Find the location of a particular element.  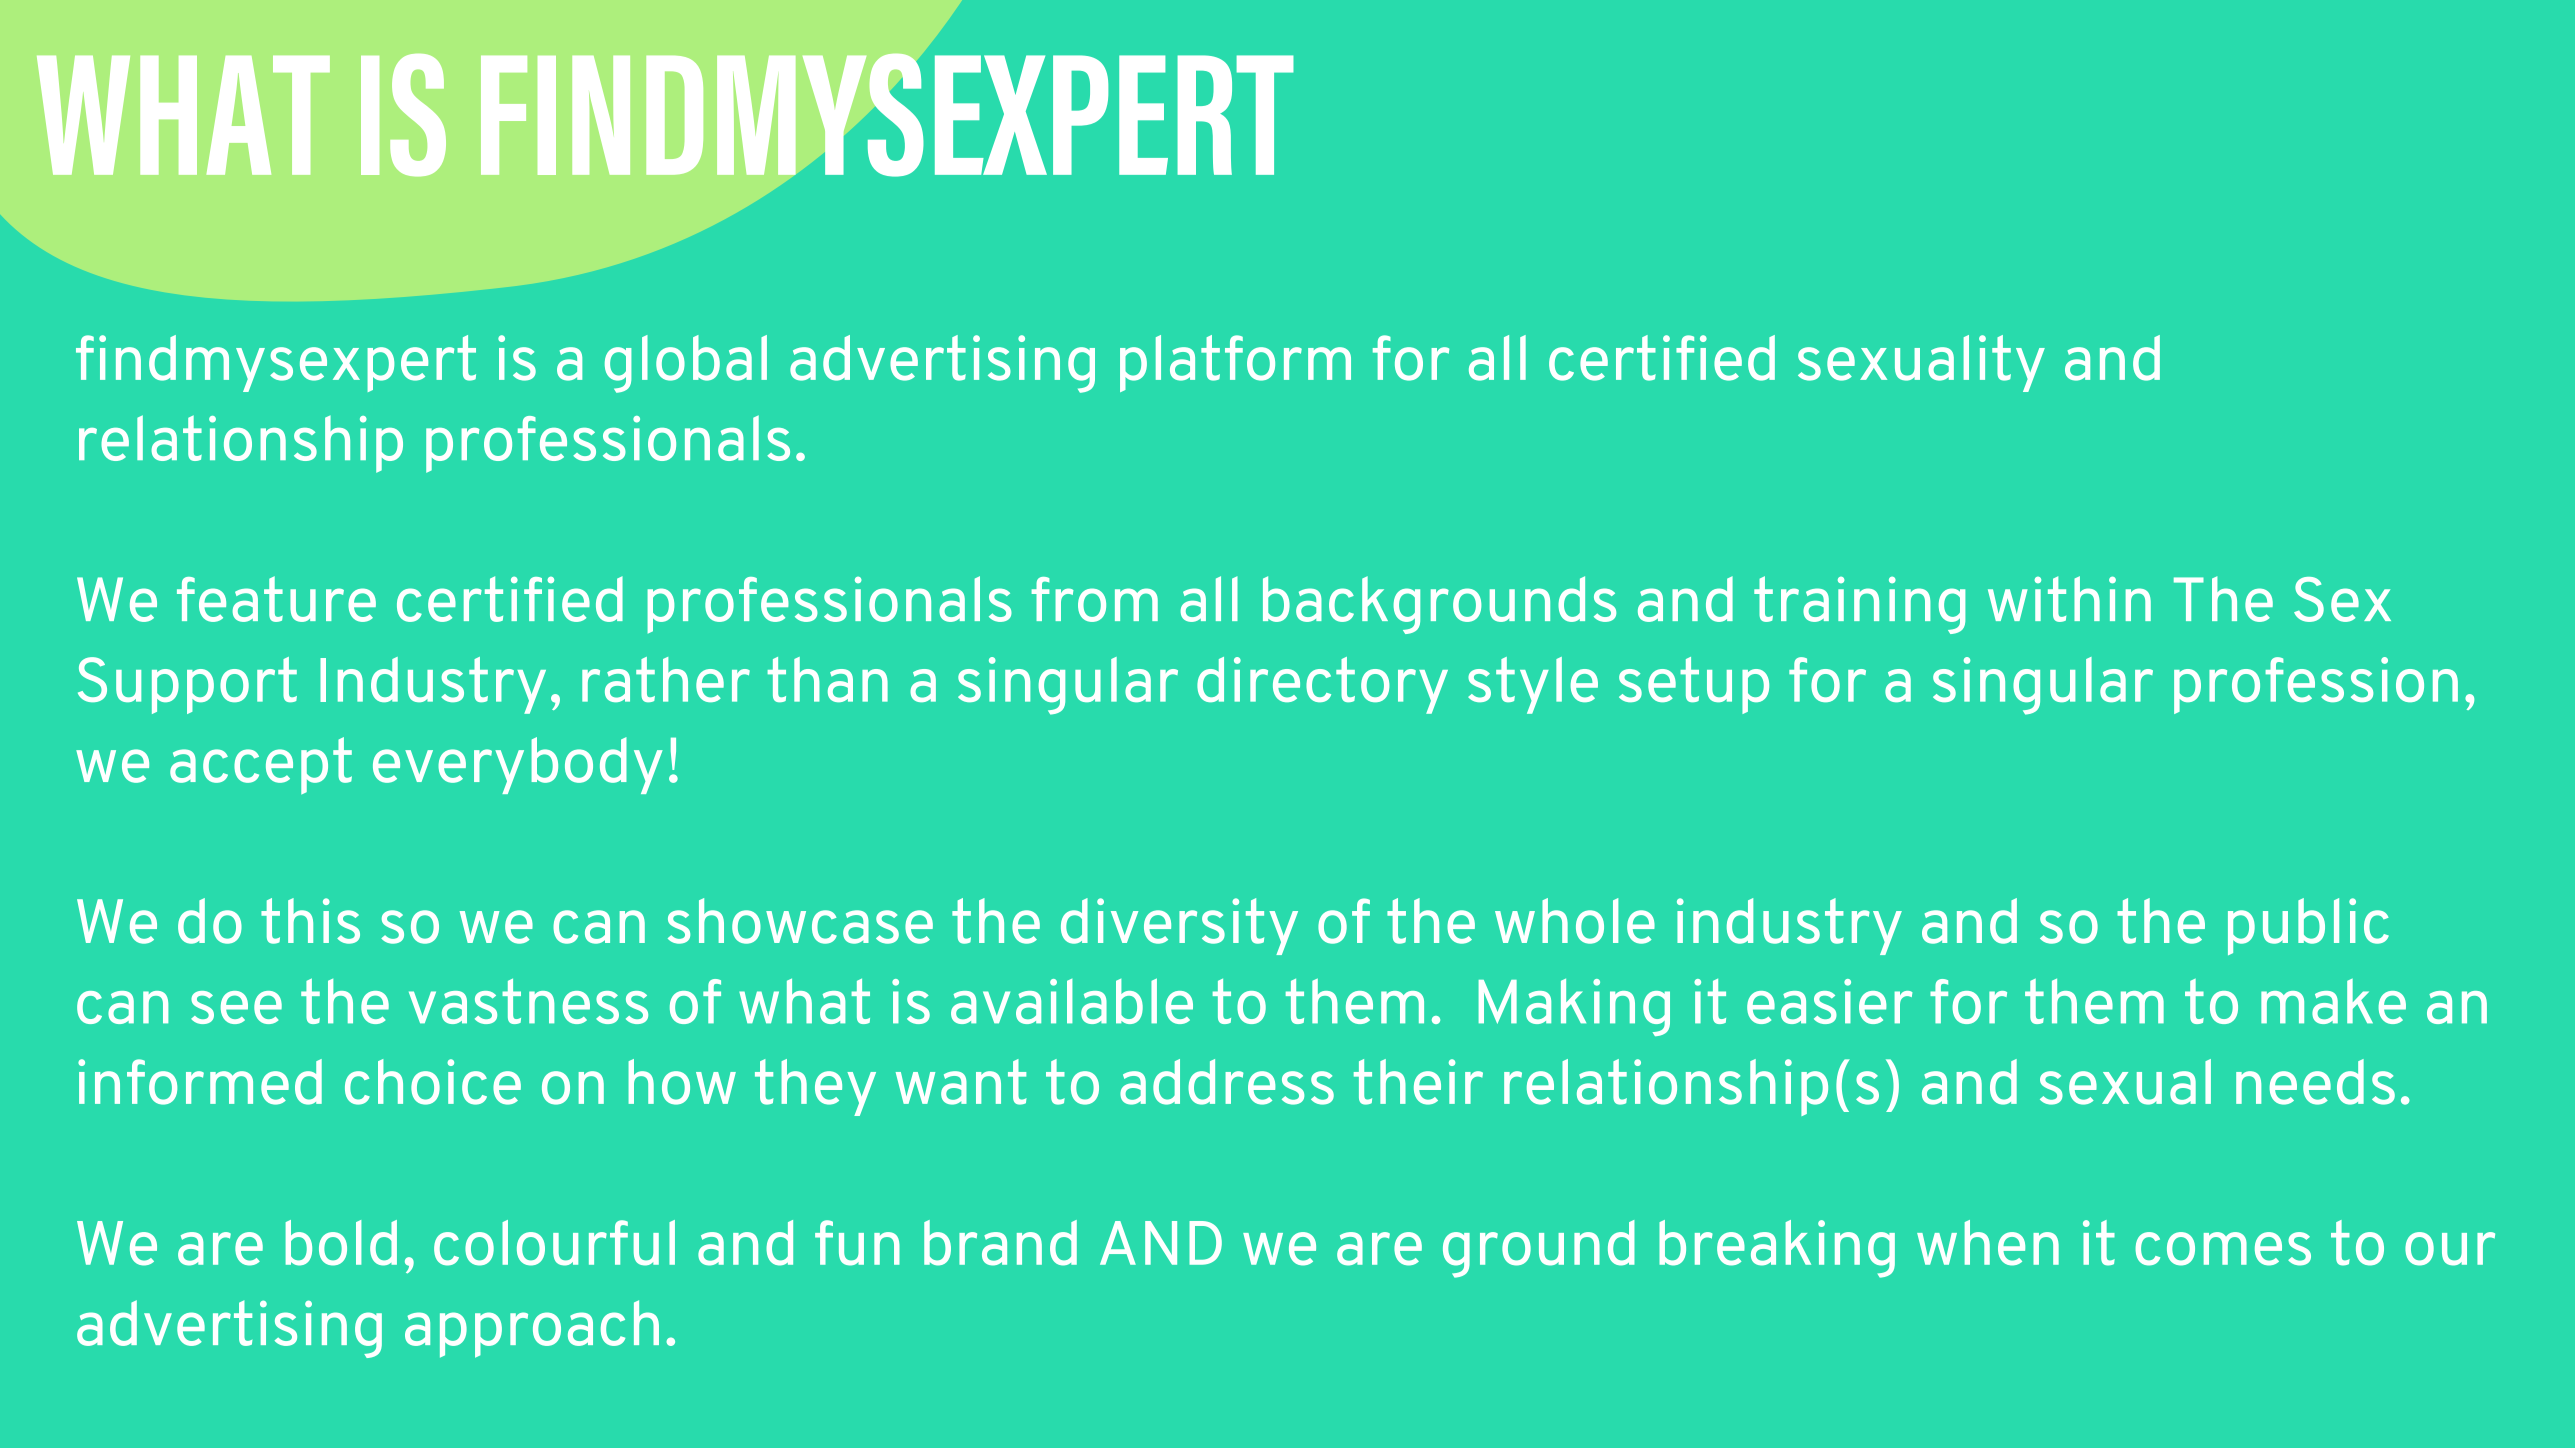

when is located at coordinates (1988, 1243).
